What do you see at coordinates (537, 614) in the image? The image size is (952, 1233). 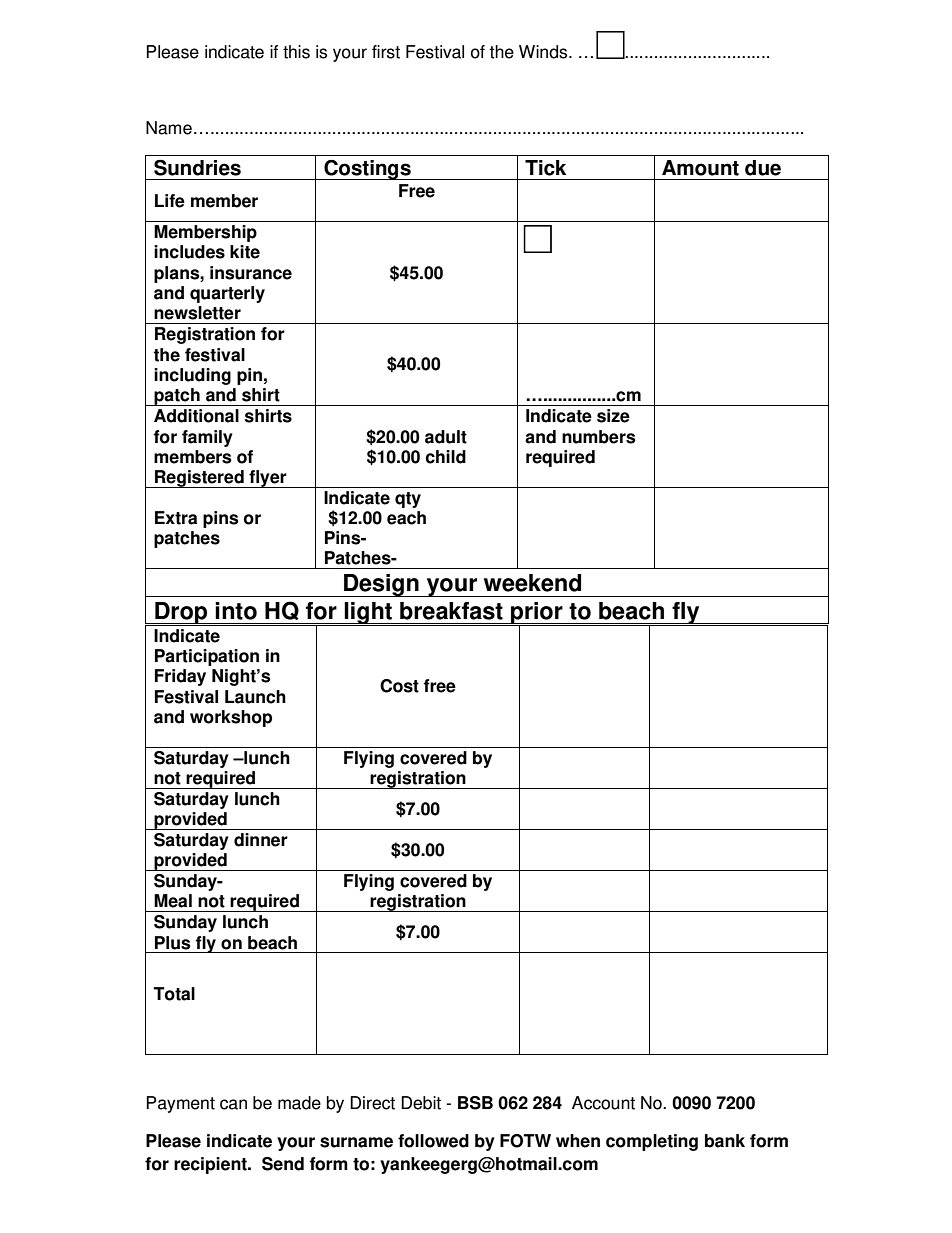 I see `prior` at bounding box center [537, 614].
